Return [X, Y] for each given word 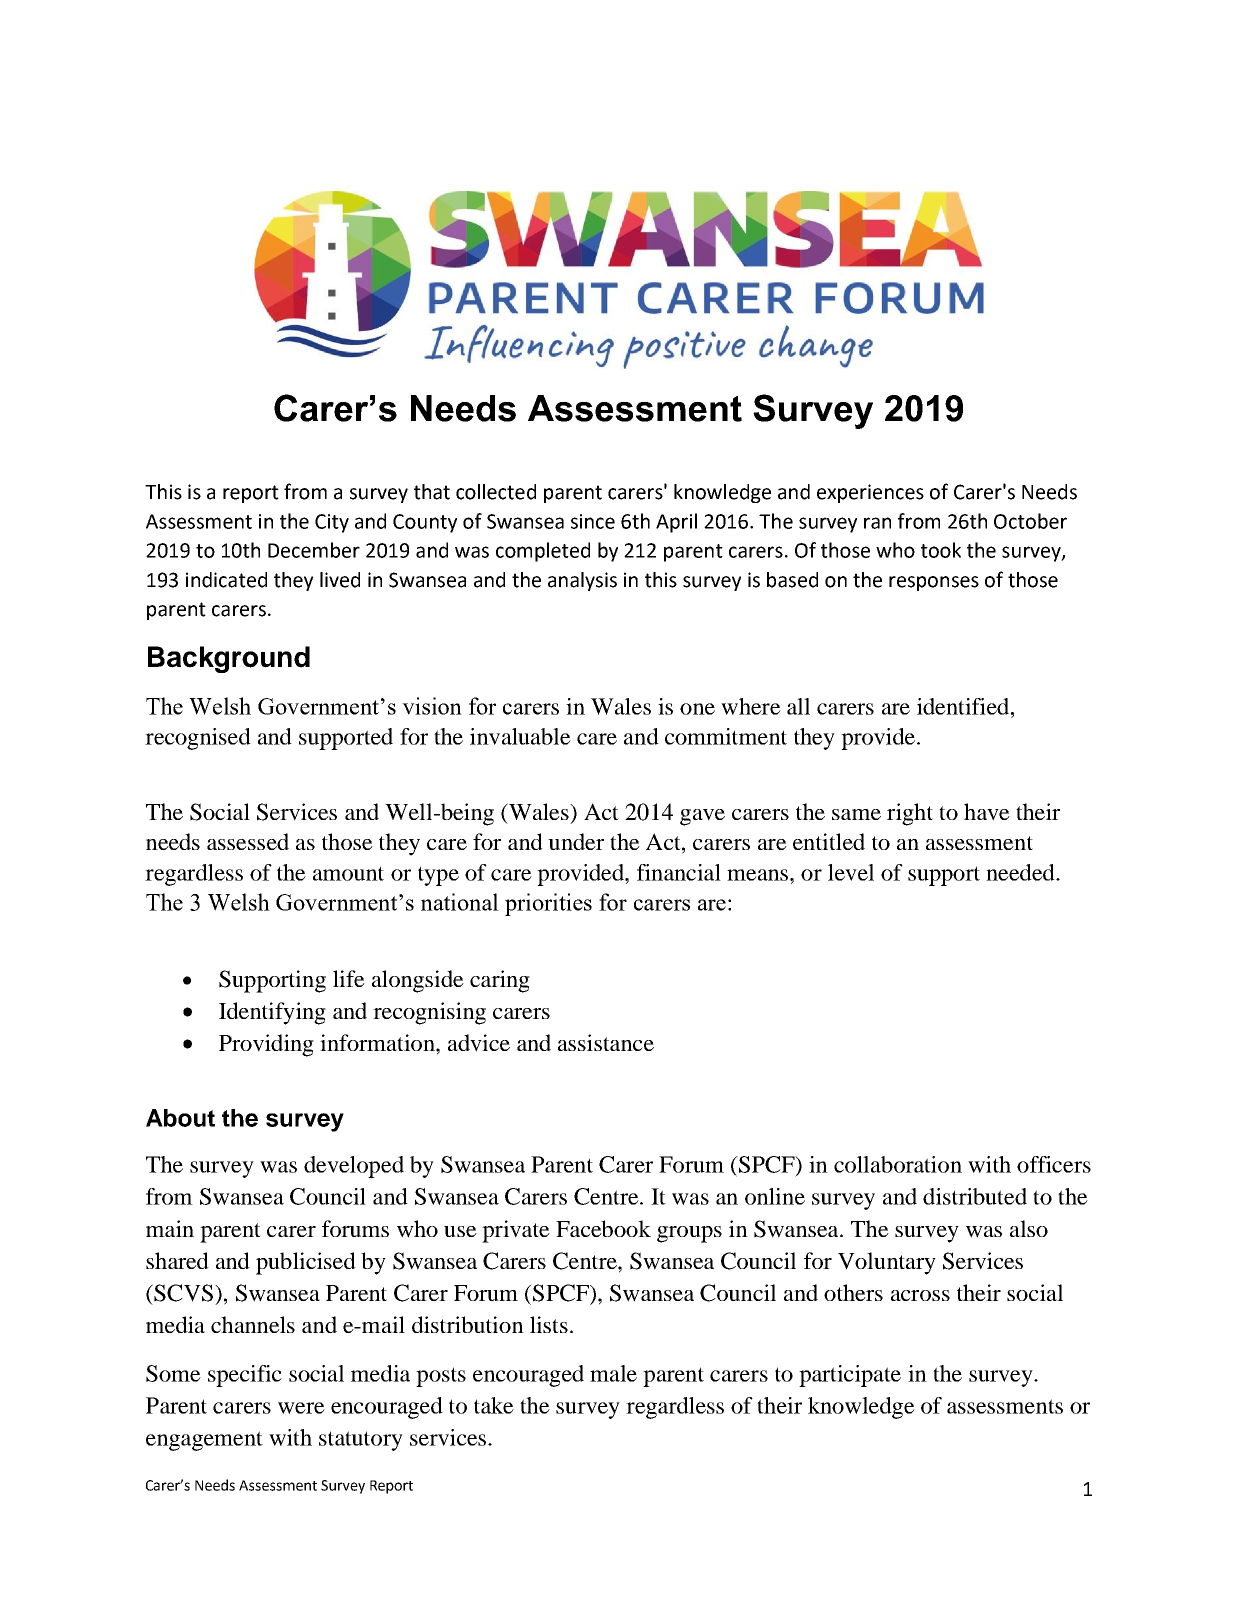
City [332, 523]
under [576, 841]
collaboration [898, 1164]
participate [850, 1376]
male [613, 1373]
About [180, 1118]
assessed [248, 841]
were [301, 1408]
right [910, 814]
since [593, 521]
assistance [606, 1042]
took [941, 550]
